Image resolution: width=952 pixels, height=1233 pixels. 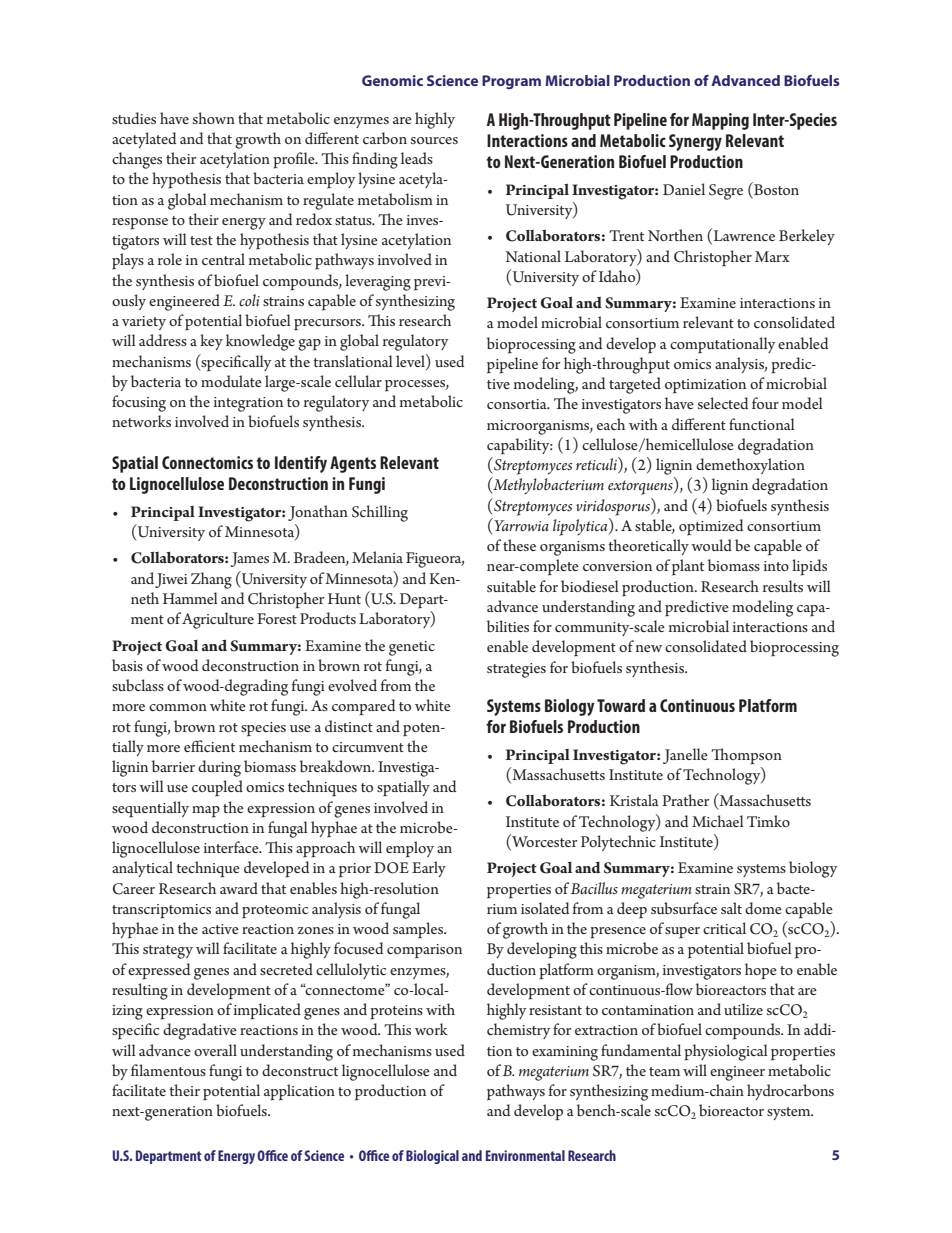 I want to click on shown, so click(x=214, y=118).
